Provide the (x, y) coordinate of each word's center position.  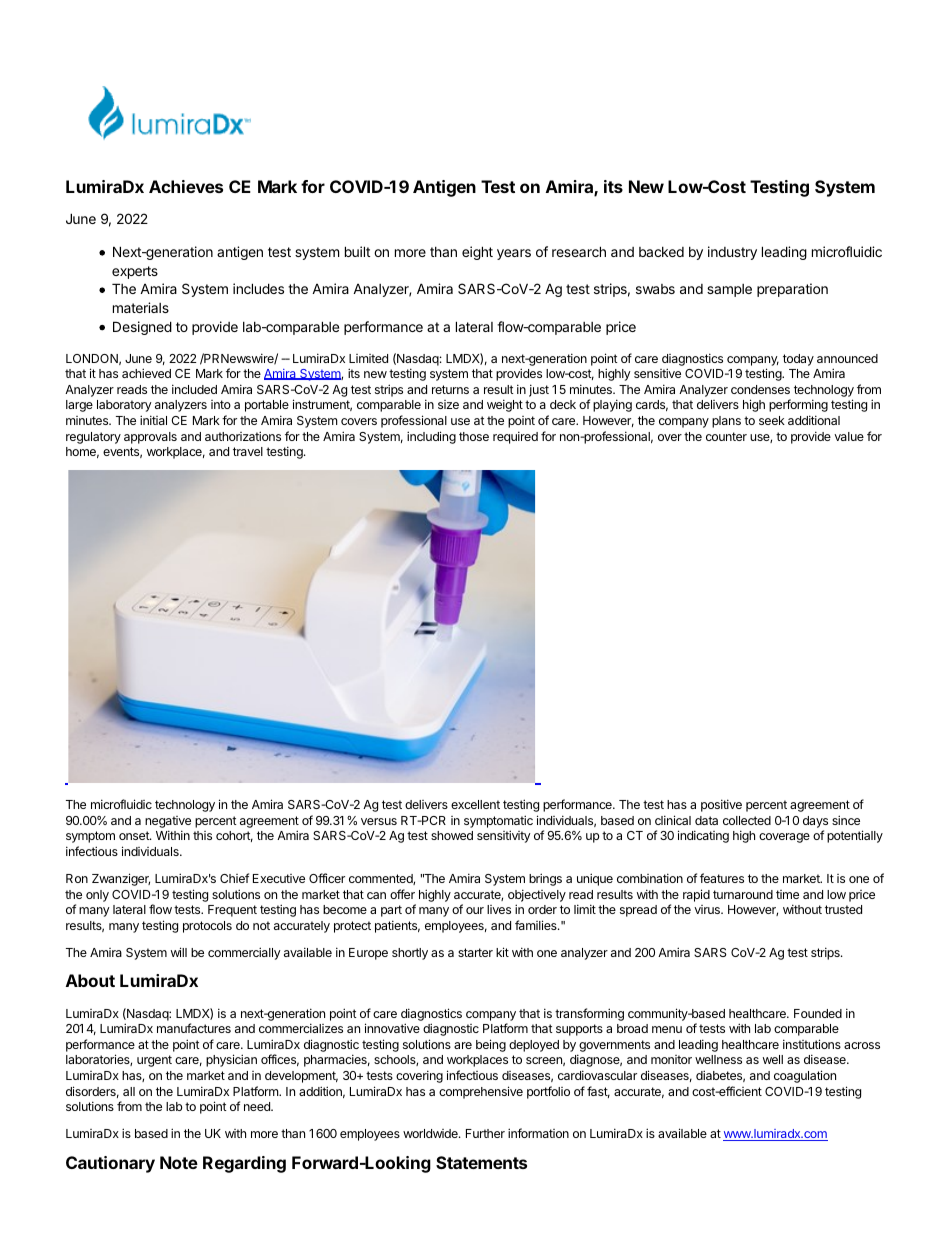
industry (732, 253)
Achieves (186, 186)
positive (721, 805)
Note (179, 1162)
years (514, 254)
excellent (475, 804)
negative (168, 822)
